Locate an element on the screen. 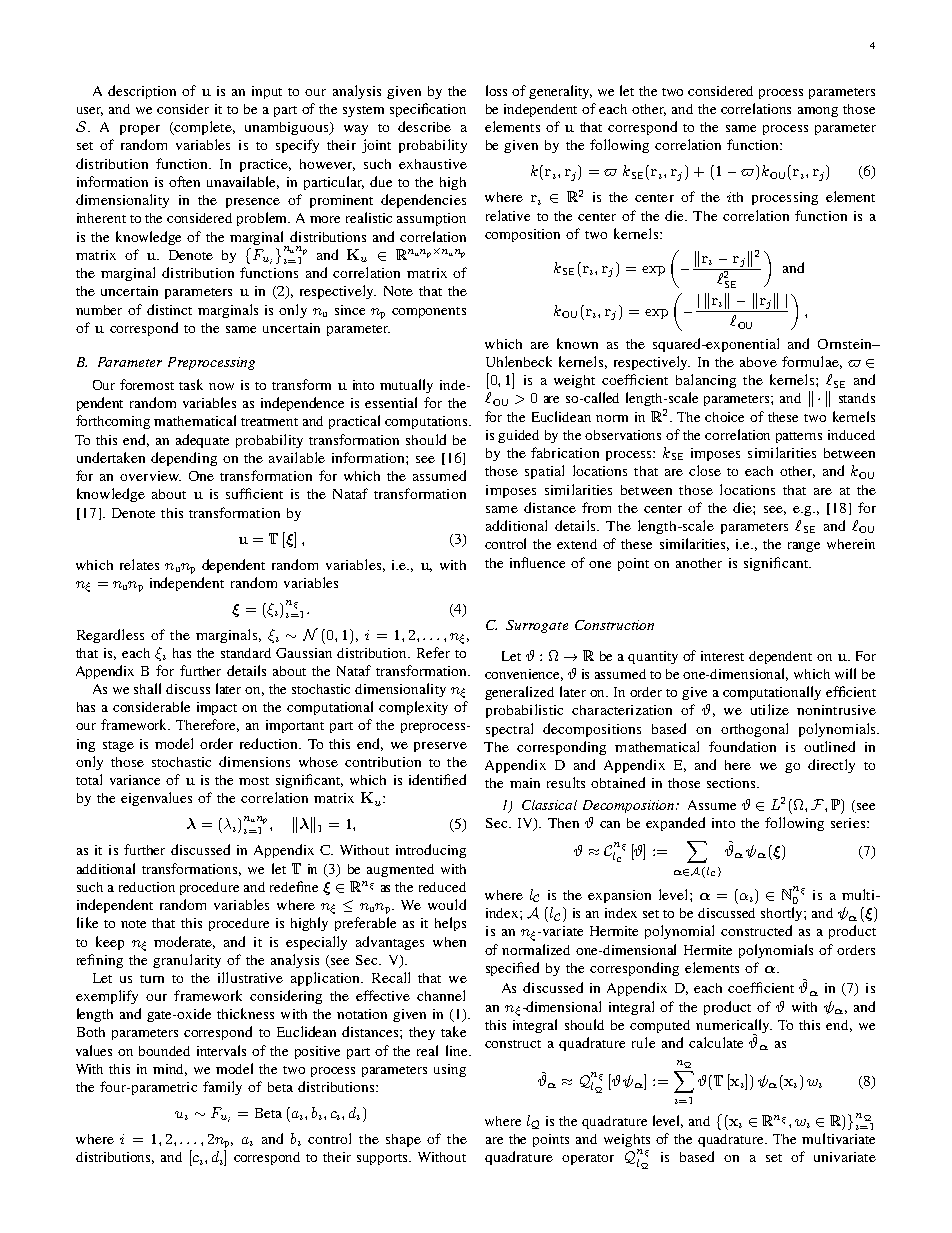  series is located at coordinates (849, 823).
